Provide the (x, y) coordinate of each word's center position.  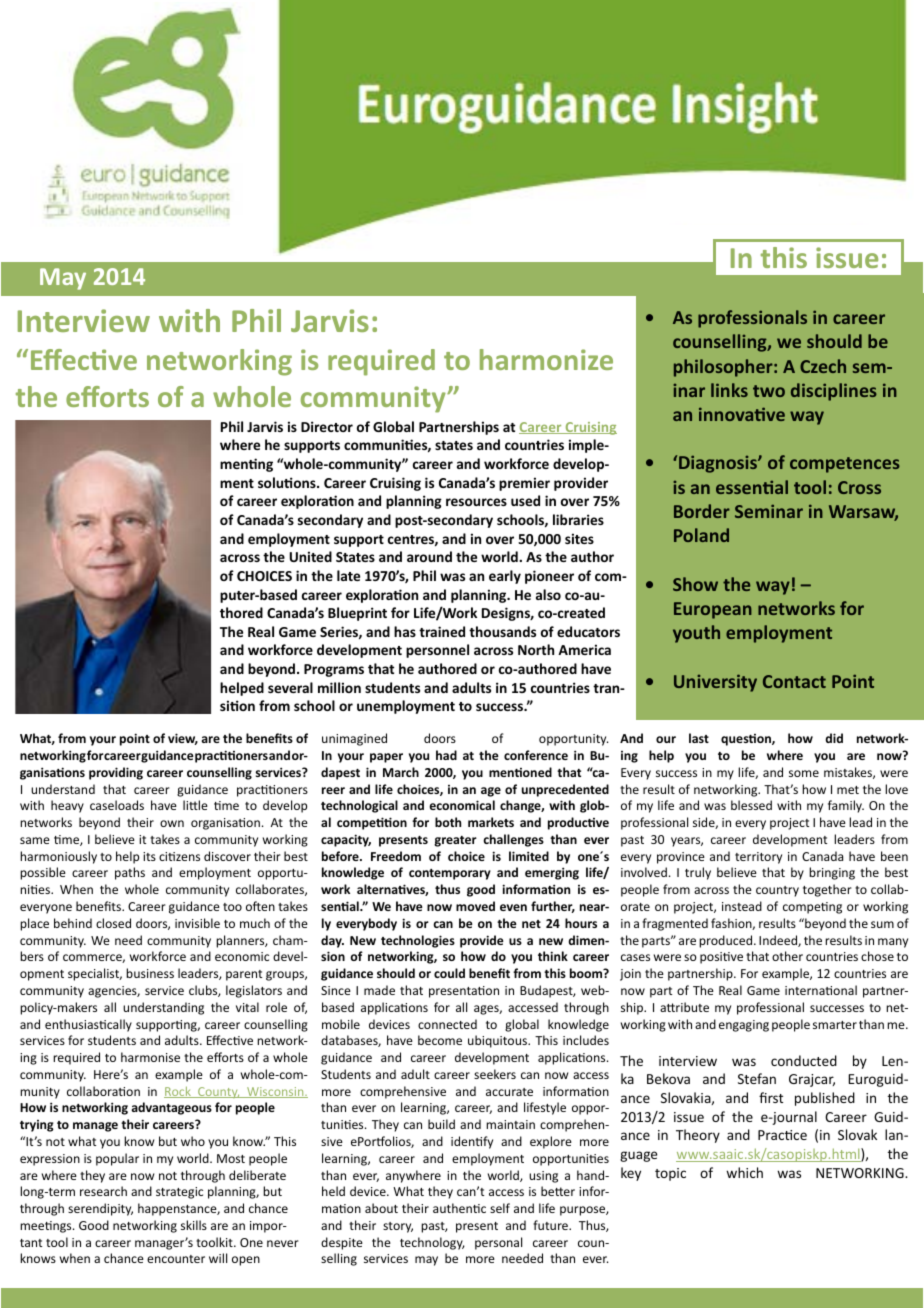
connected (447, 1024)
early (505, 577)
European (713, 610)
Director (327, 426)
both (448, 822)
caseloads (117, 805)
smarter (835, 1025)
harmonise (150, 1057)
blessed (751, 805)
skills (194, 1225)
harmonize (546, 359)
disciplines (834, 392)
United (311, 556)
